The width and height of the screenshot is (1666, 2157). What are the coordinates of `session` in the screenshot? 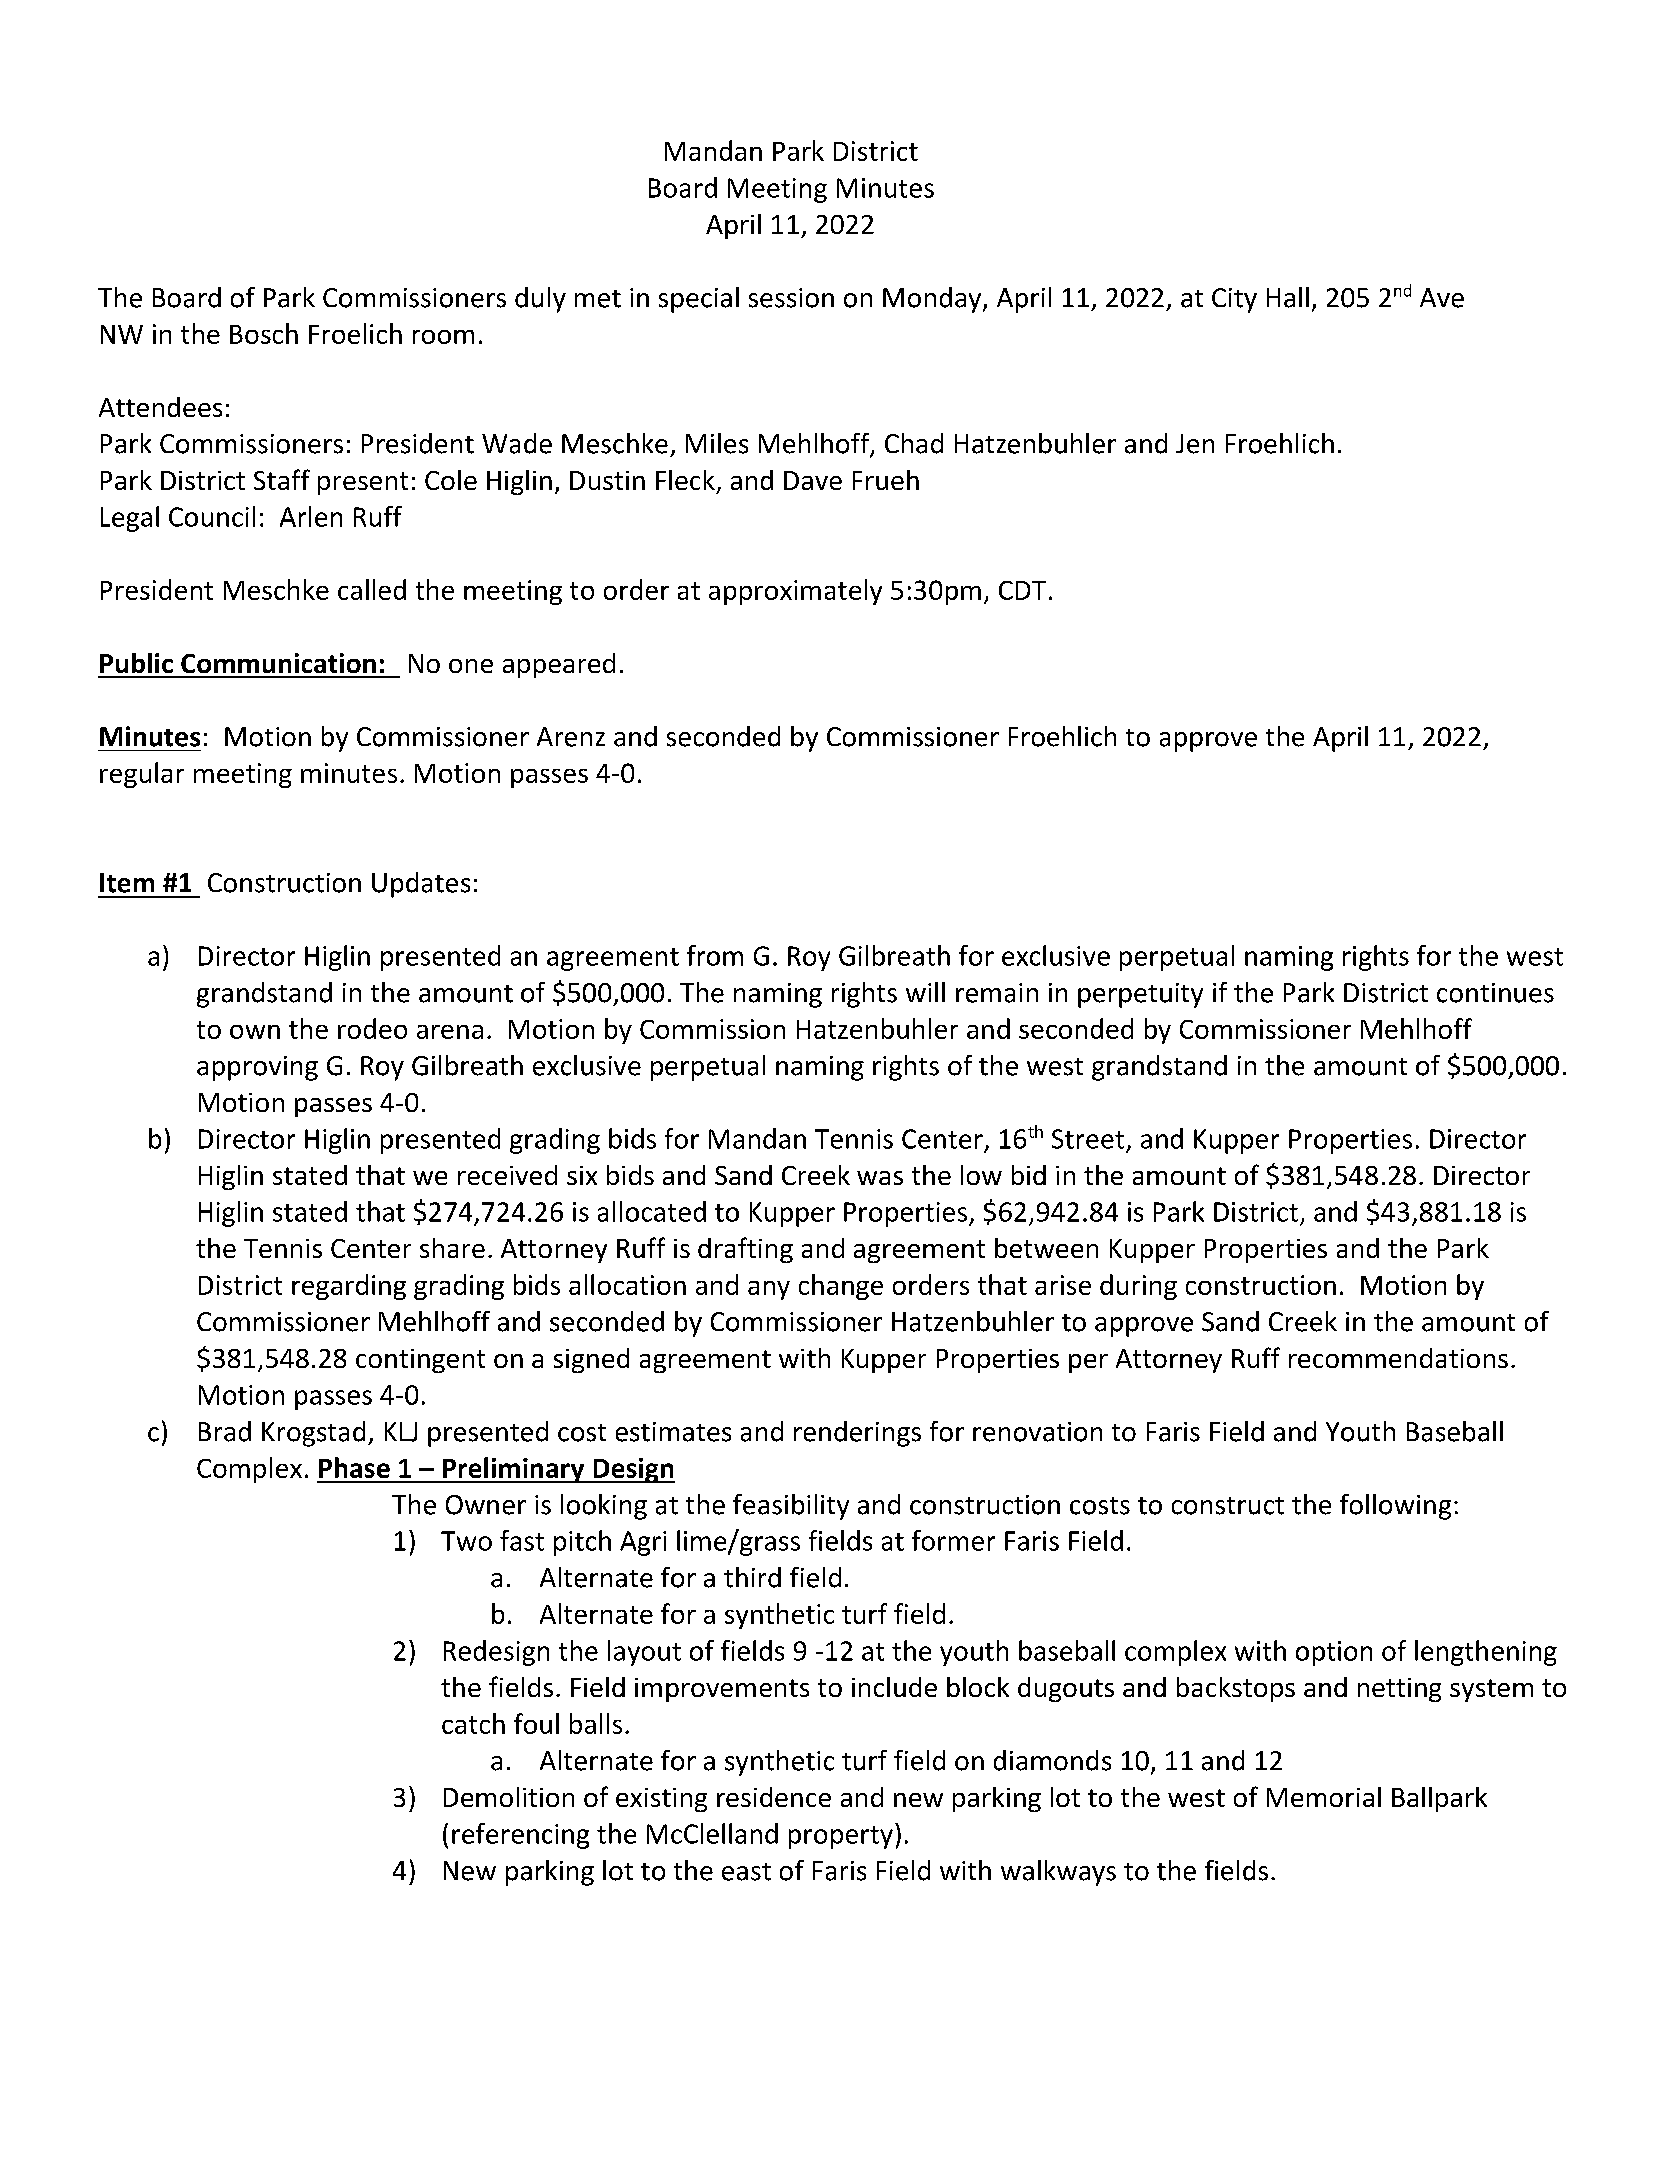 It's located at (791, 298).
